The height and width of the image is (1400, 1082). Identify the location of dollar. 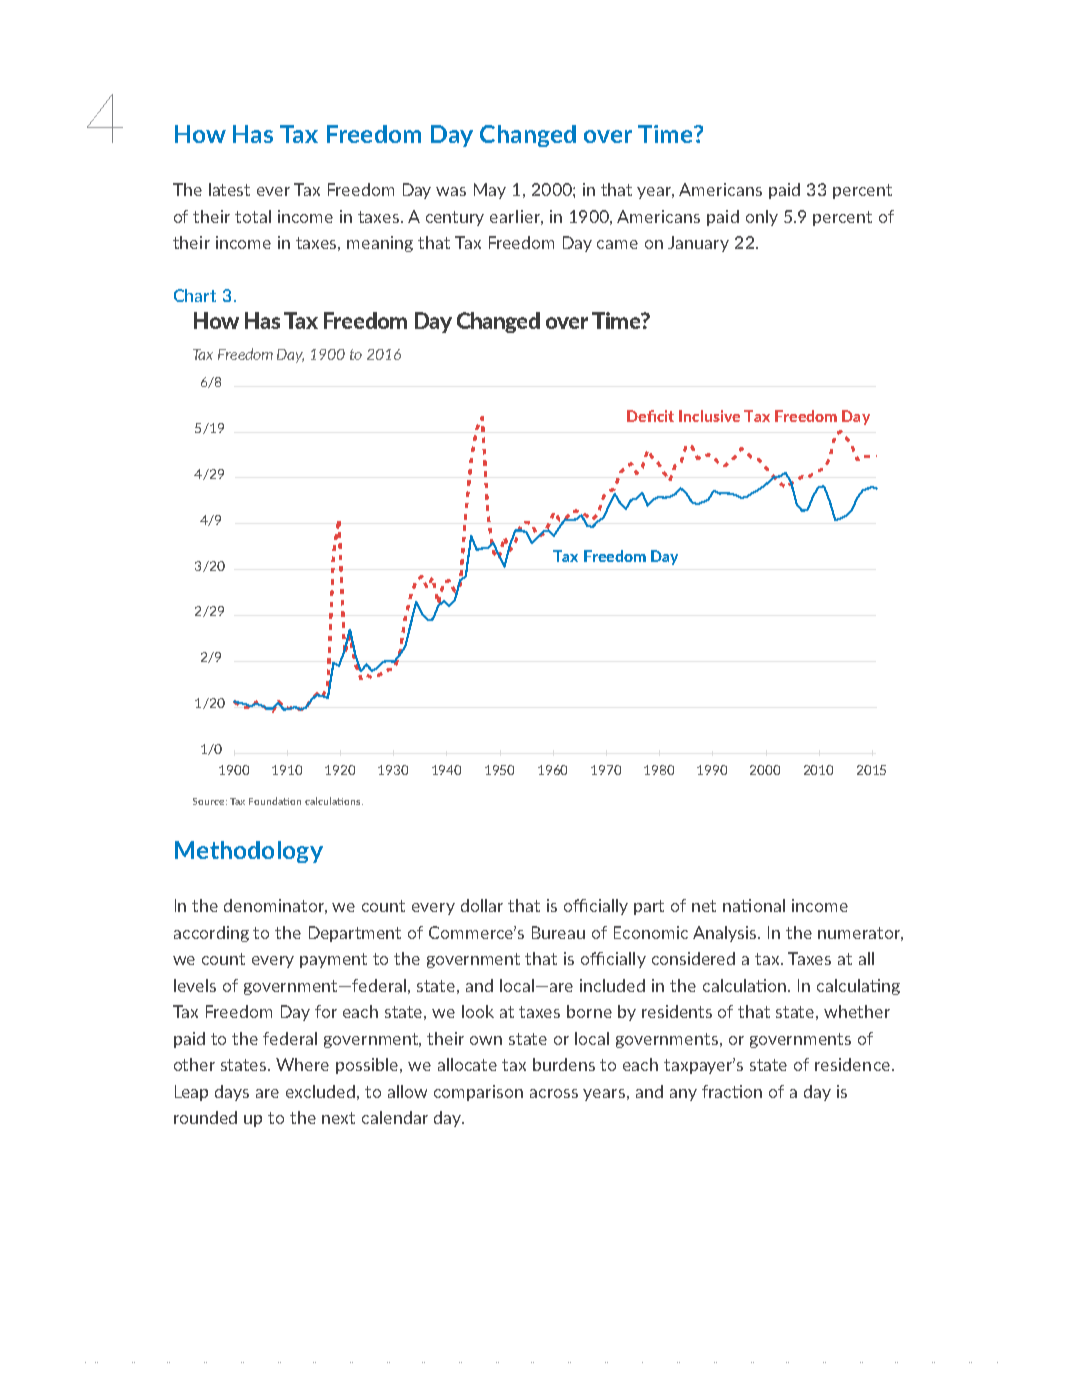
(482, 905).
